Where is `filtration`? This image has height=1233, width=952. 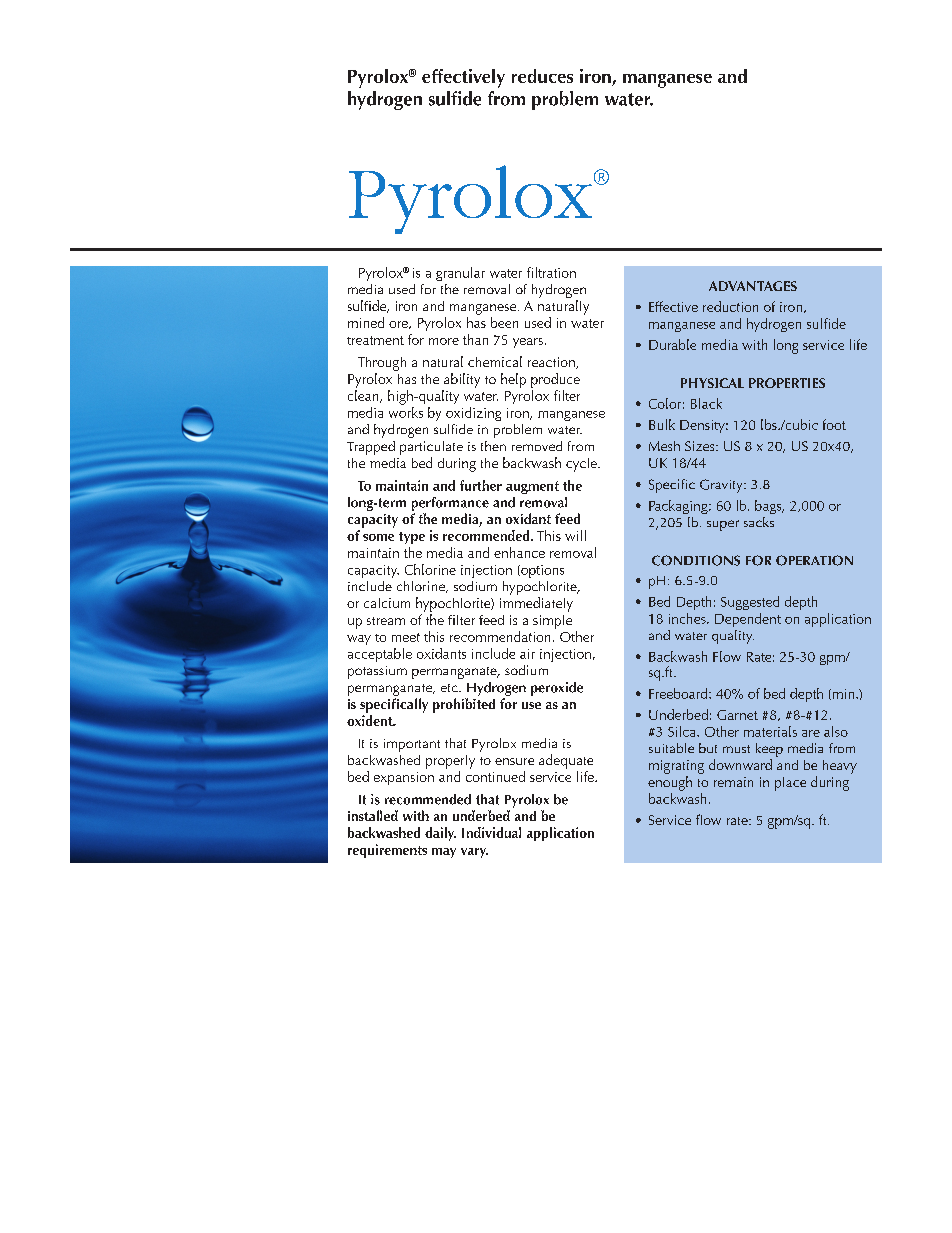 filtration is located at coordinates (551, 272).
